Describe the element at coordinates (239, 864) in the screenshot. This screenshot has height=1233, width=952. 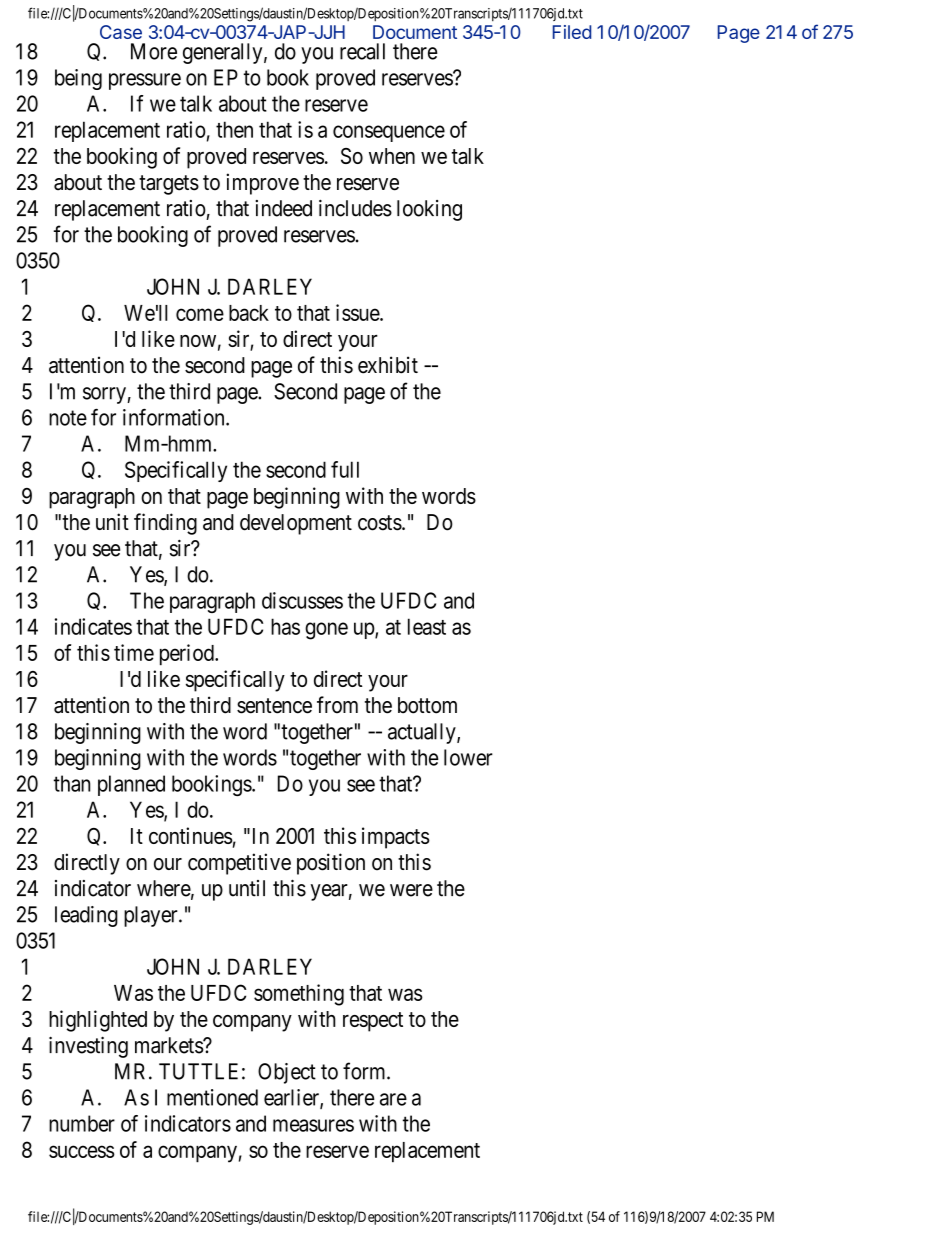
I see `competitive` at that location.
